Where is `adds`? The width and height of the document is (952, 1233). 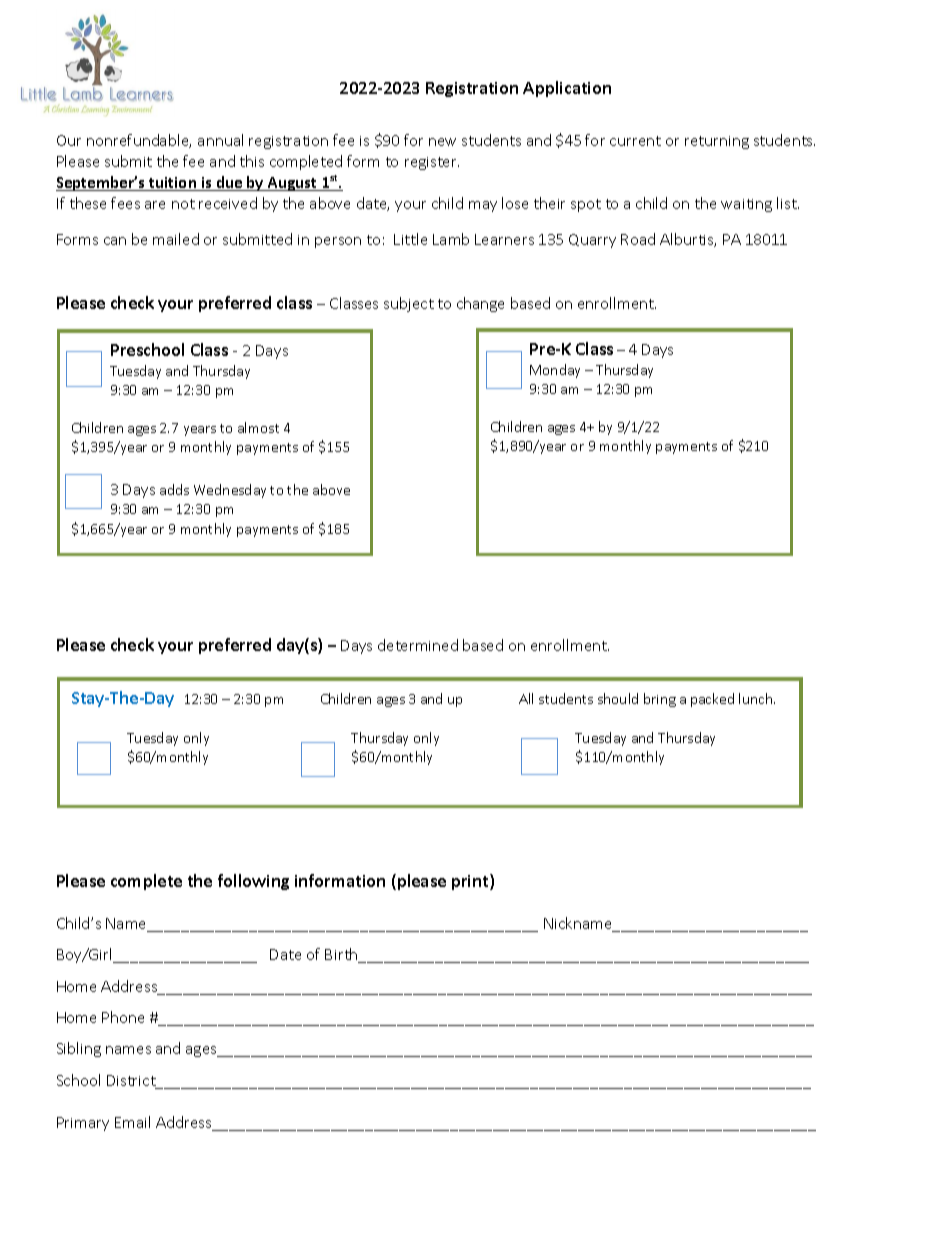 adds is located at coordinates (174, 489).
